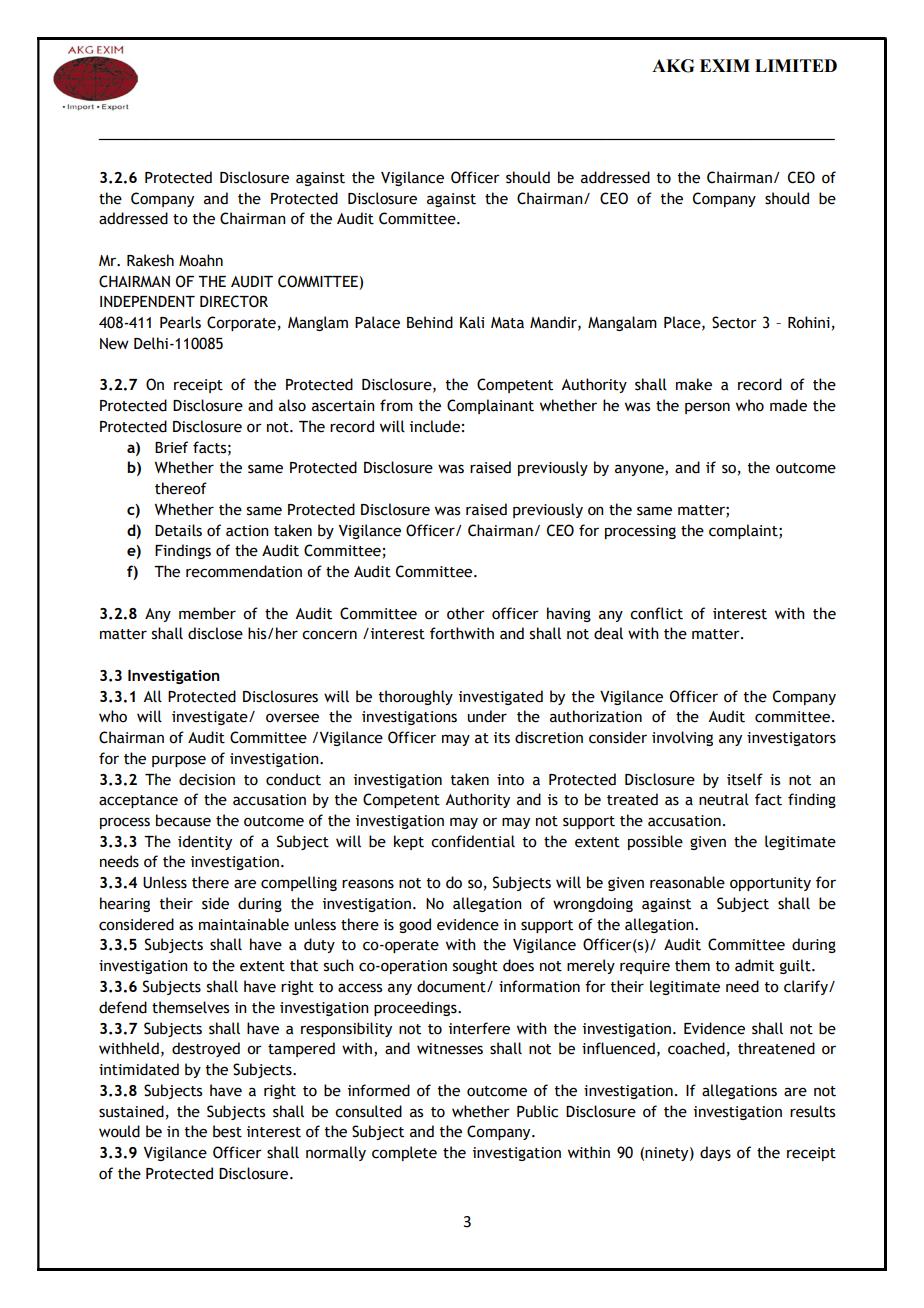 This screenshot has width=924, height=1308. What do you see at coordinates (715, 1153) in the screenshot?
I see `days` at bounding box center [715, 1153].
